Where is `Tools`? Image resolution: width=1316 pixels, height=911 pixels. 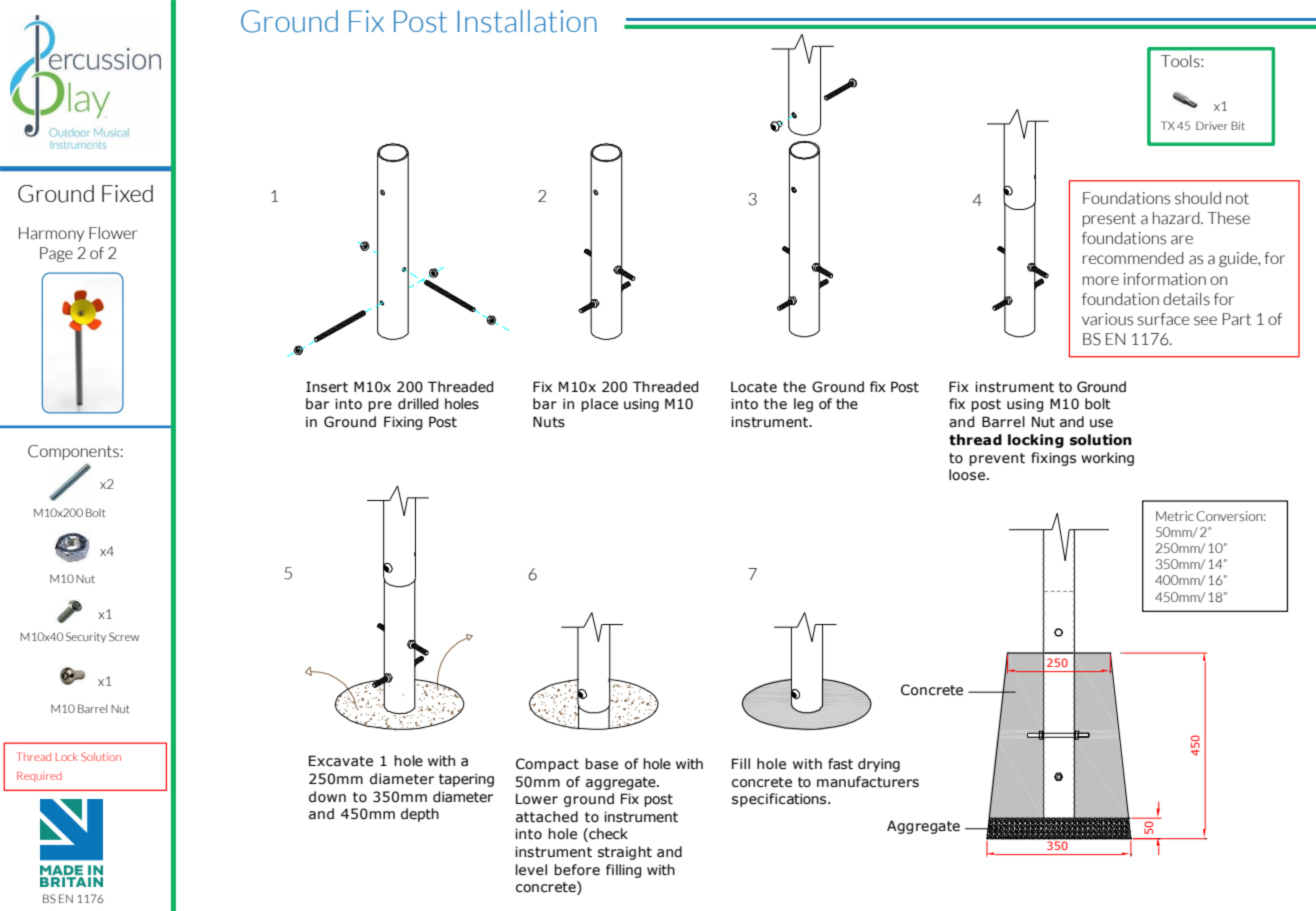 Tools is located at coordinates (1181, 61).
